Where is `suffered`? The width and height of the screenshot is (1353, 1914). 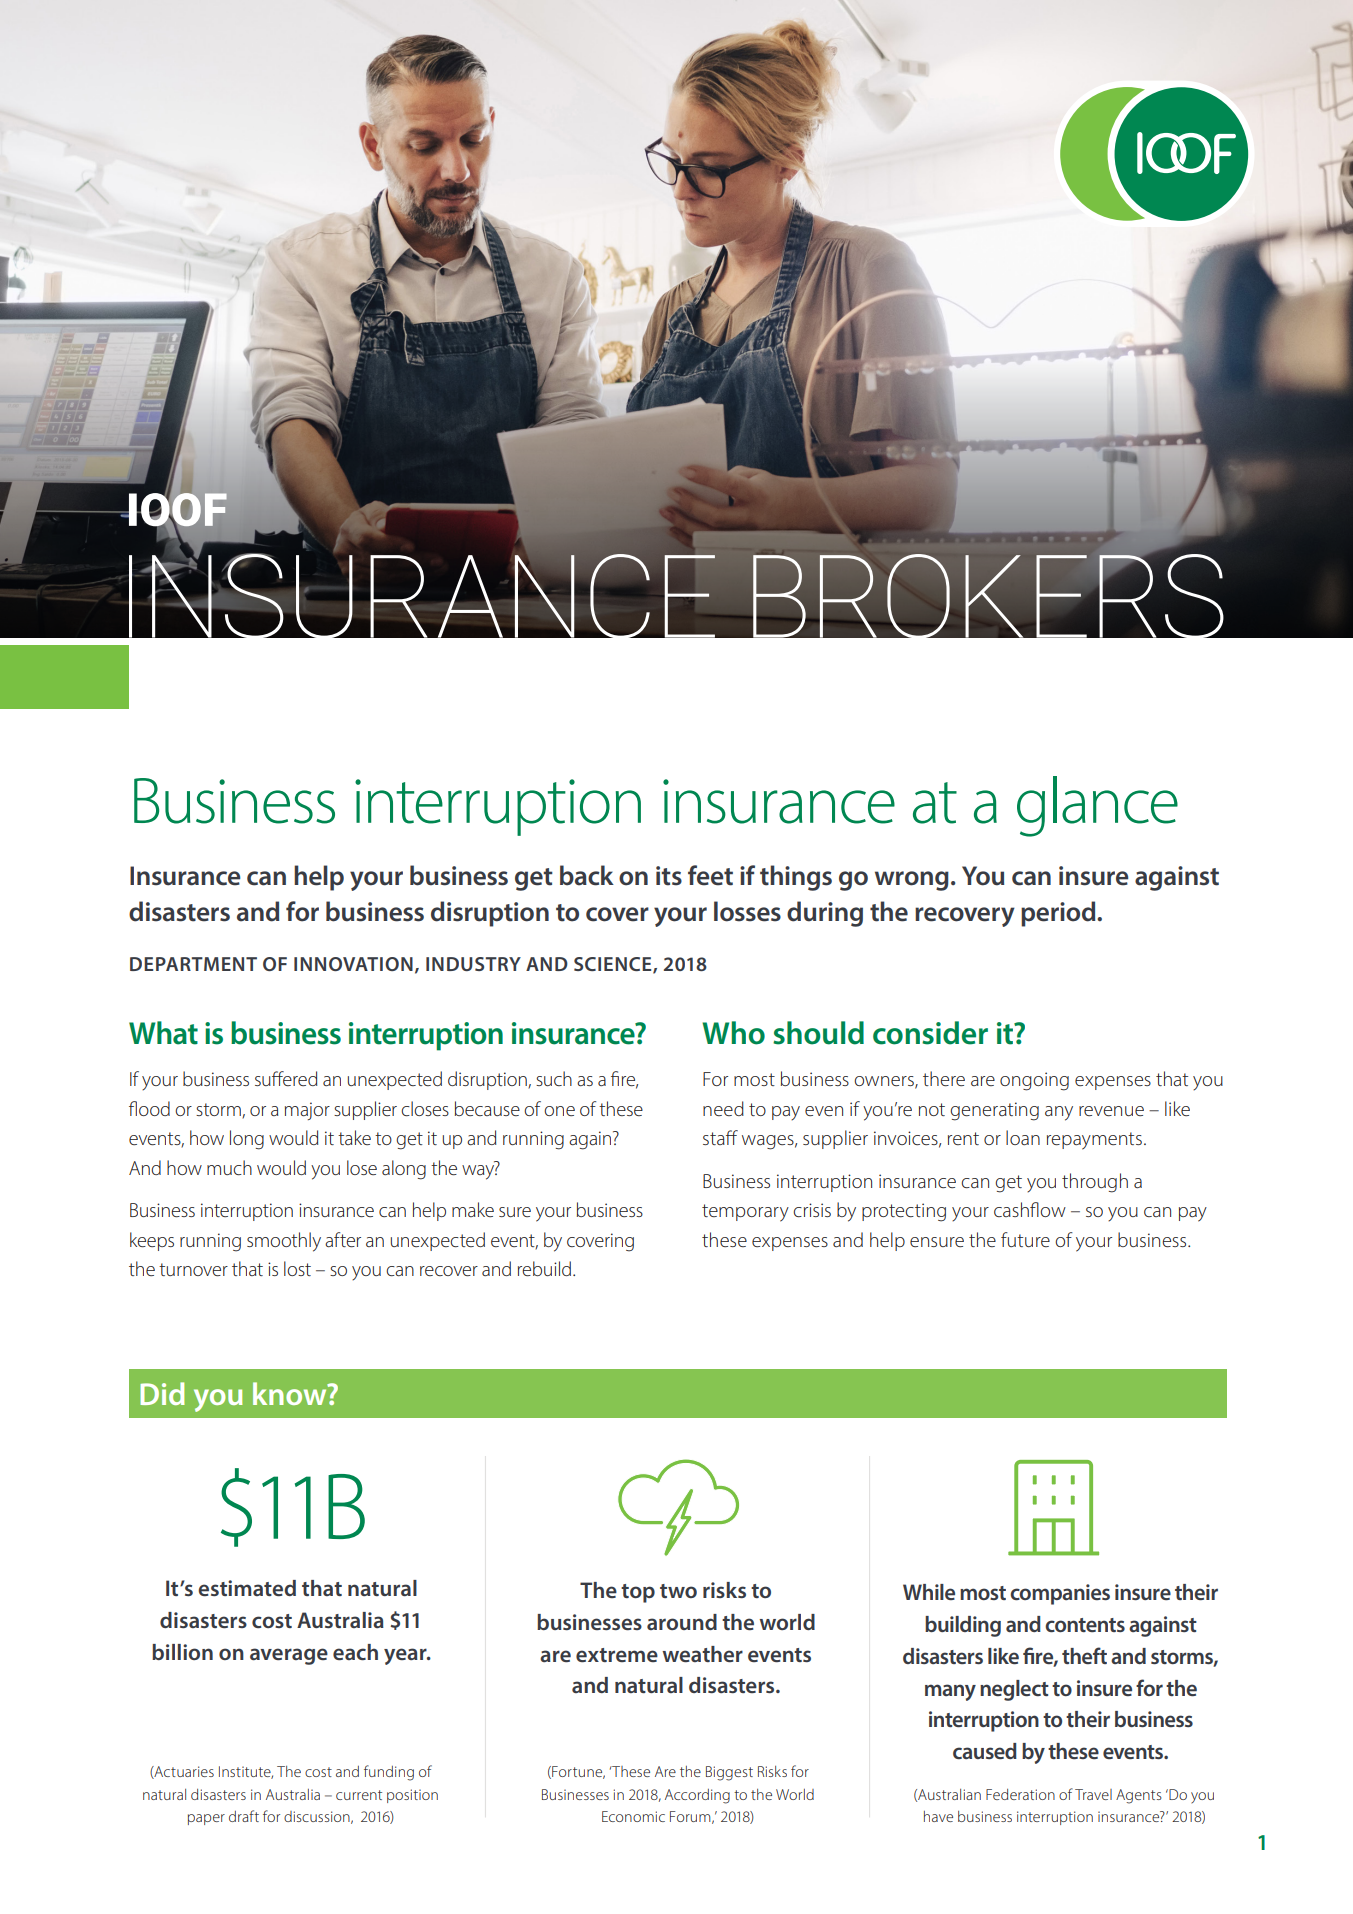
suffered is located at coordinates (286, 1078).
